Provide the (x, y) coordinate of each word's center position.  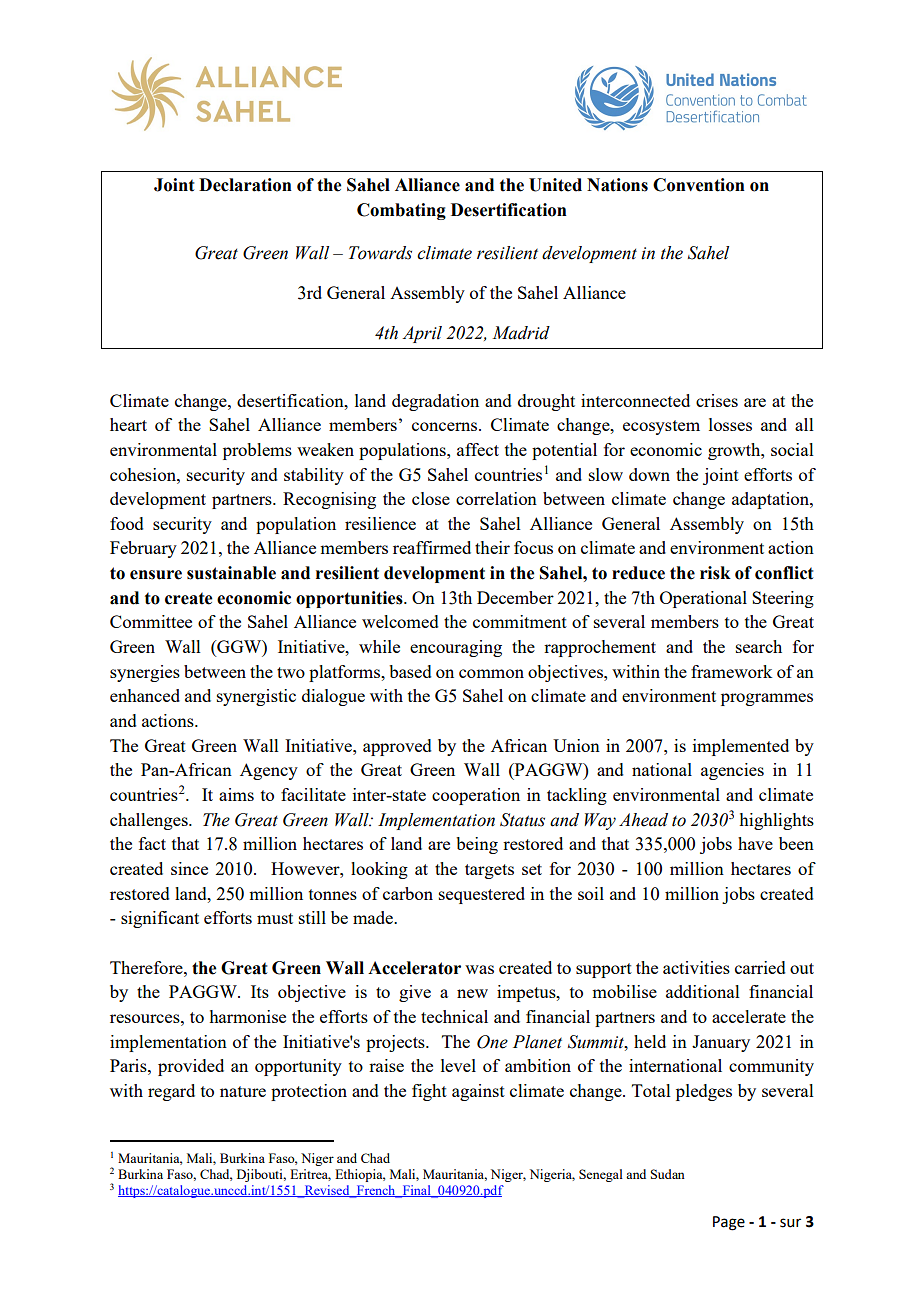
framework (731, 671)
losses (730, 424)
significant (160, 919)
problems (257, 451)
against (478, 1092)
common (491, 673)
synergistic (256, 697)
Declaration (245, 185)
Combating (401, 211)
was (479, 969)
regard (171, 1092)
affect (478, 449)
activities (696, 967)
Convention (699, 185)
